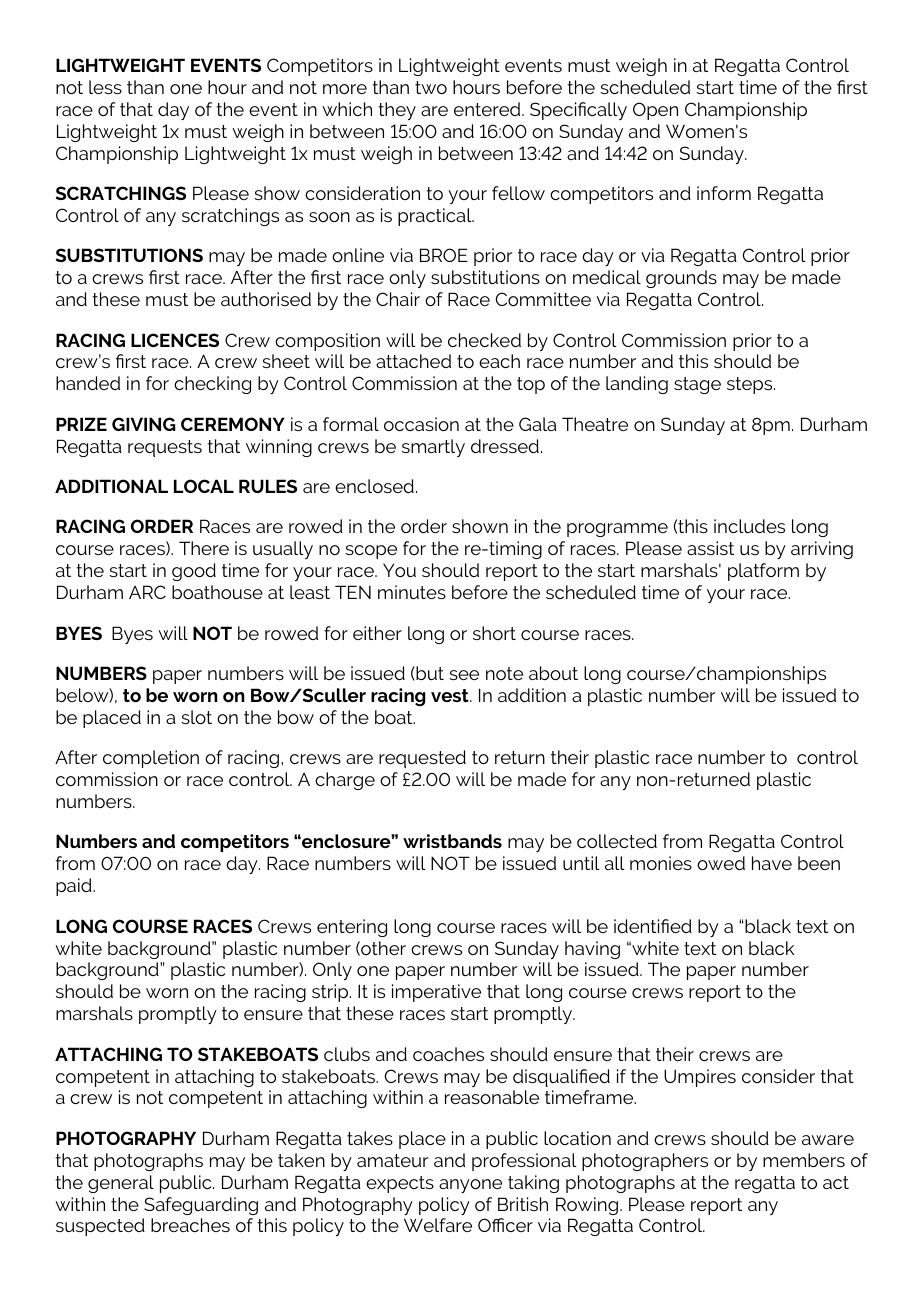  I want to click on anyone, so click(470, 1186).
